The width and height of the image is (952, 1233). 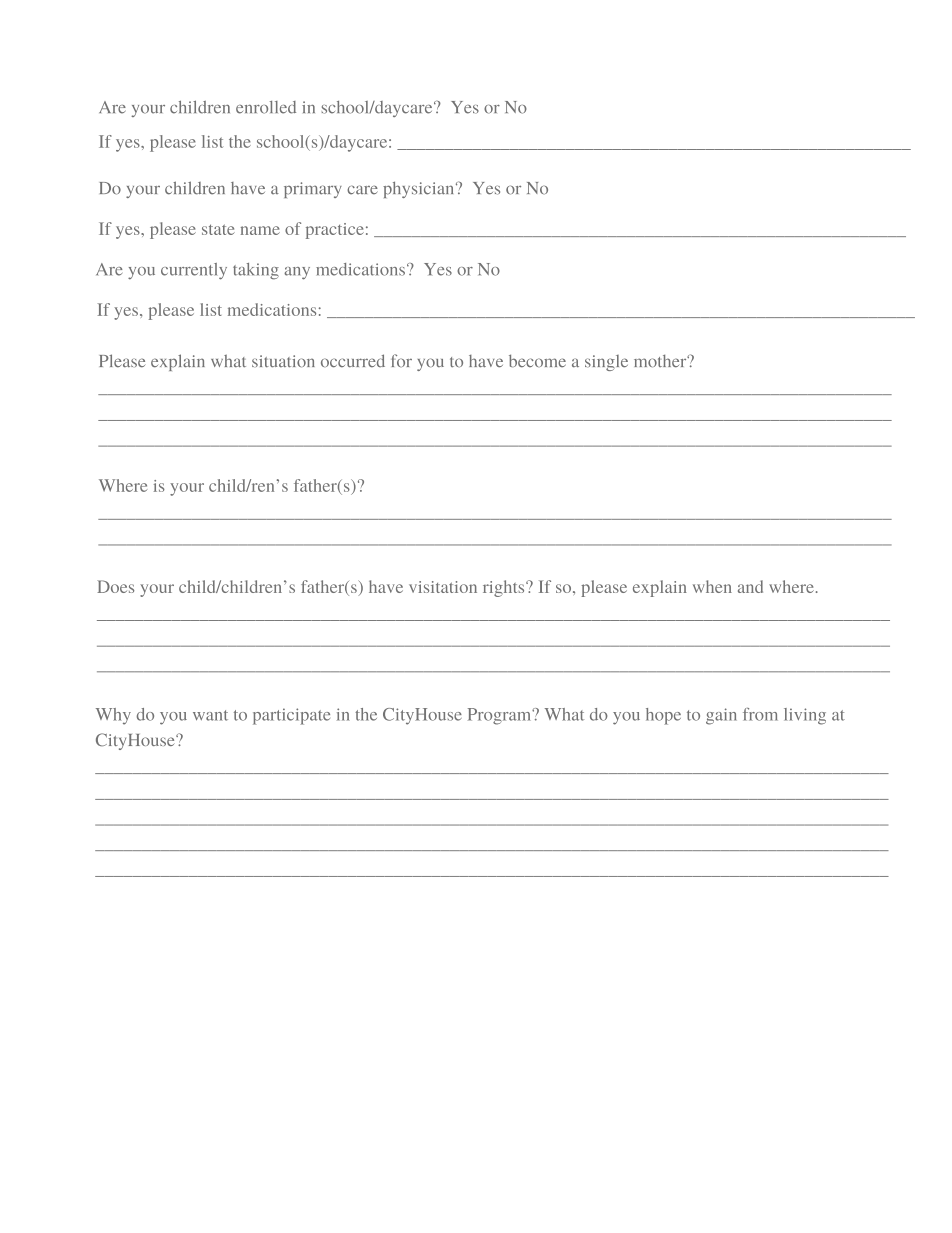 What do you see at coordinates (283, 361) in the image?
I see `situation` at bounding box center [283, 361].
